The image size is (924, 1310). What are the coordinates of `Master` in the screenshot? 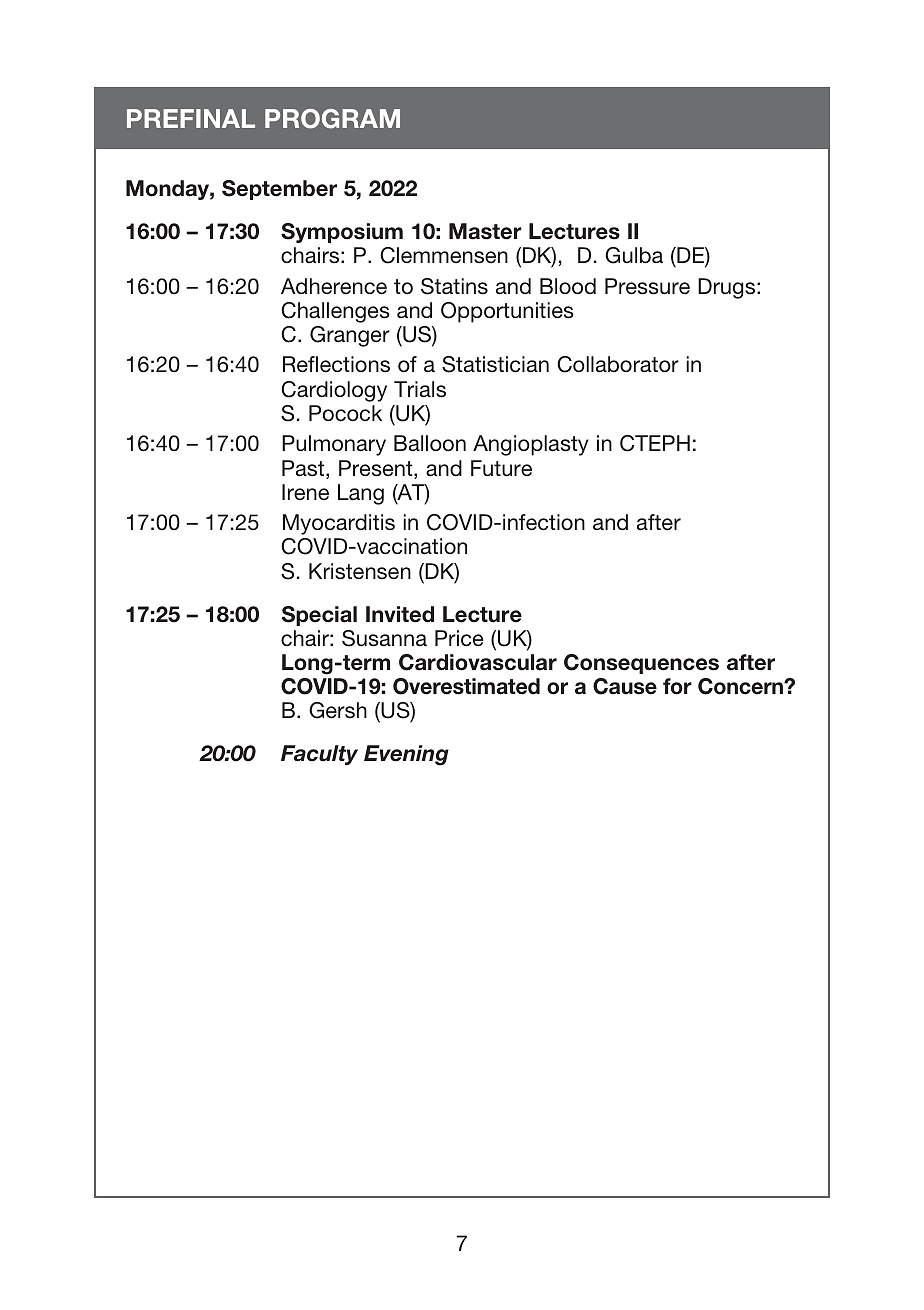 It's located at (485, 231).
